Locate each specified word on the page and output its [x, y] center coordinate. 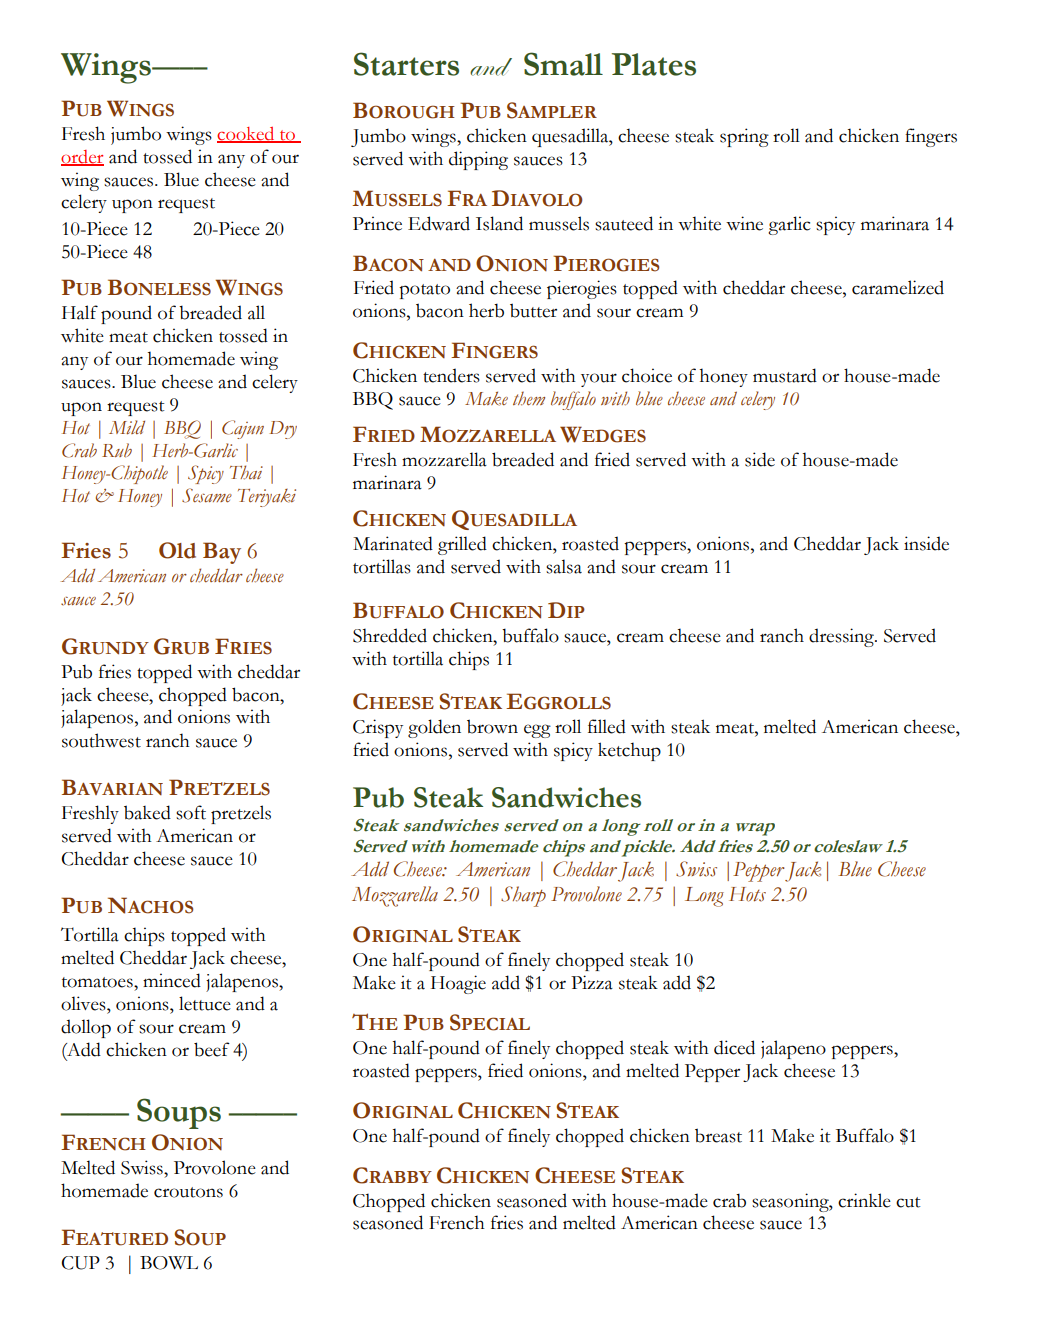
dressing [842, 637]
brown [492, 726]
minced [172, 980]
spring [744, 137]
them [529, 398]
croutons [188, 1192]
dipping [478, 160]
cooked [247, 135]
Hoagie [458, 984]
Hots [747, 894]
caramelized [898, 287]
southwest [101, 740]
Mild [127, 427]
